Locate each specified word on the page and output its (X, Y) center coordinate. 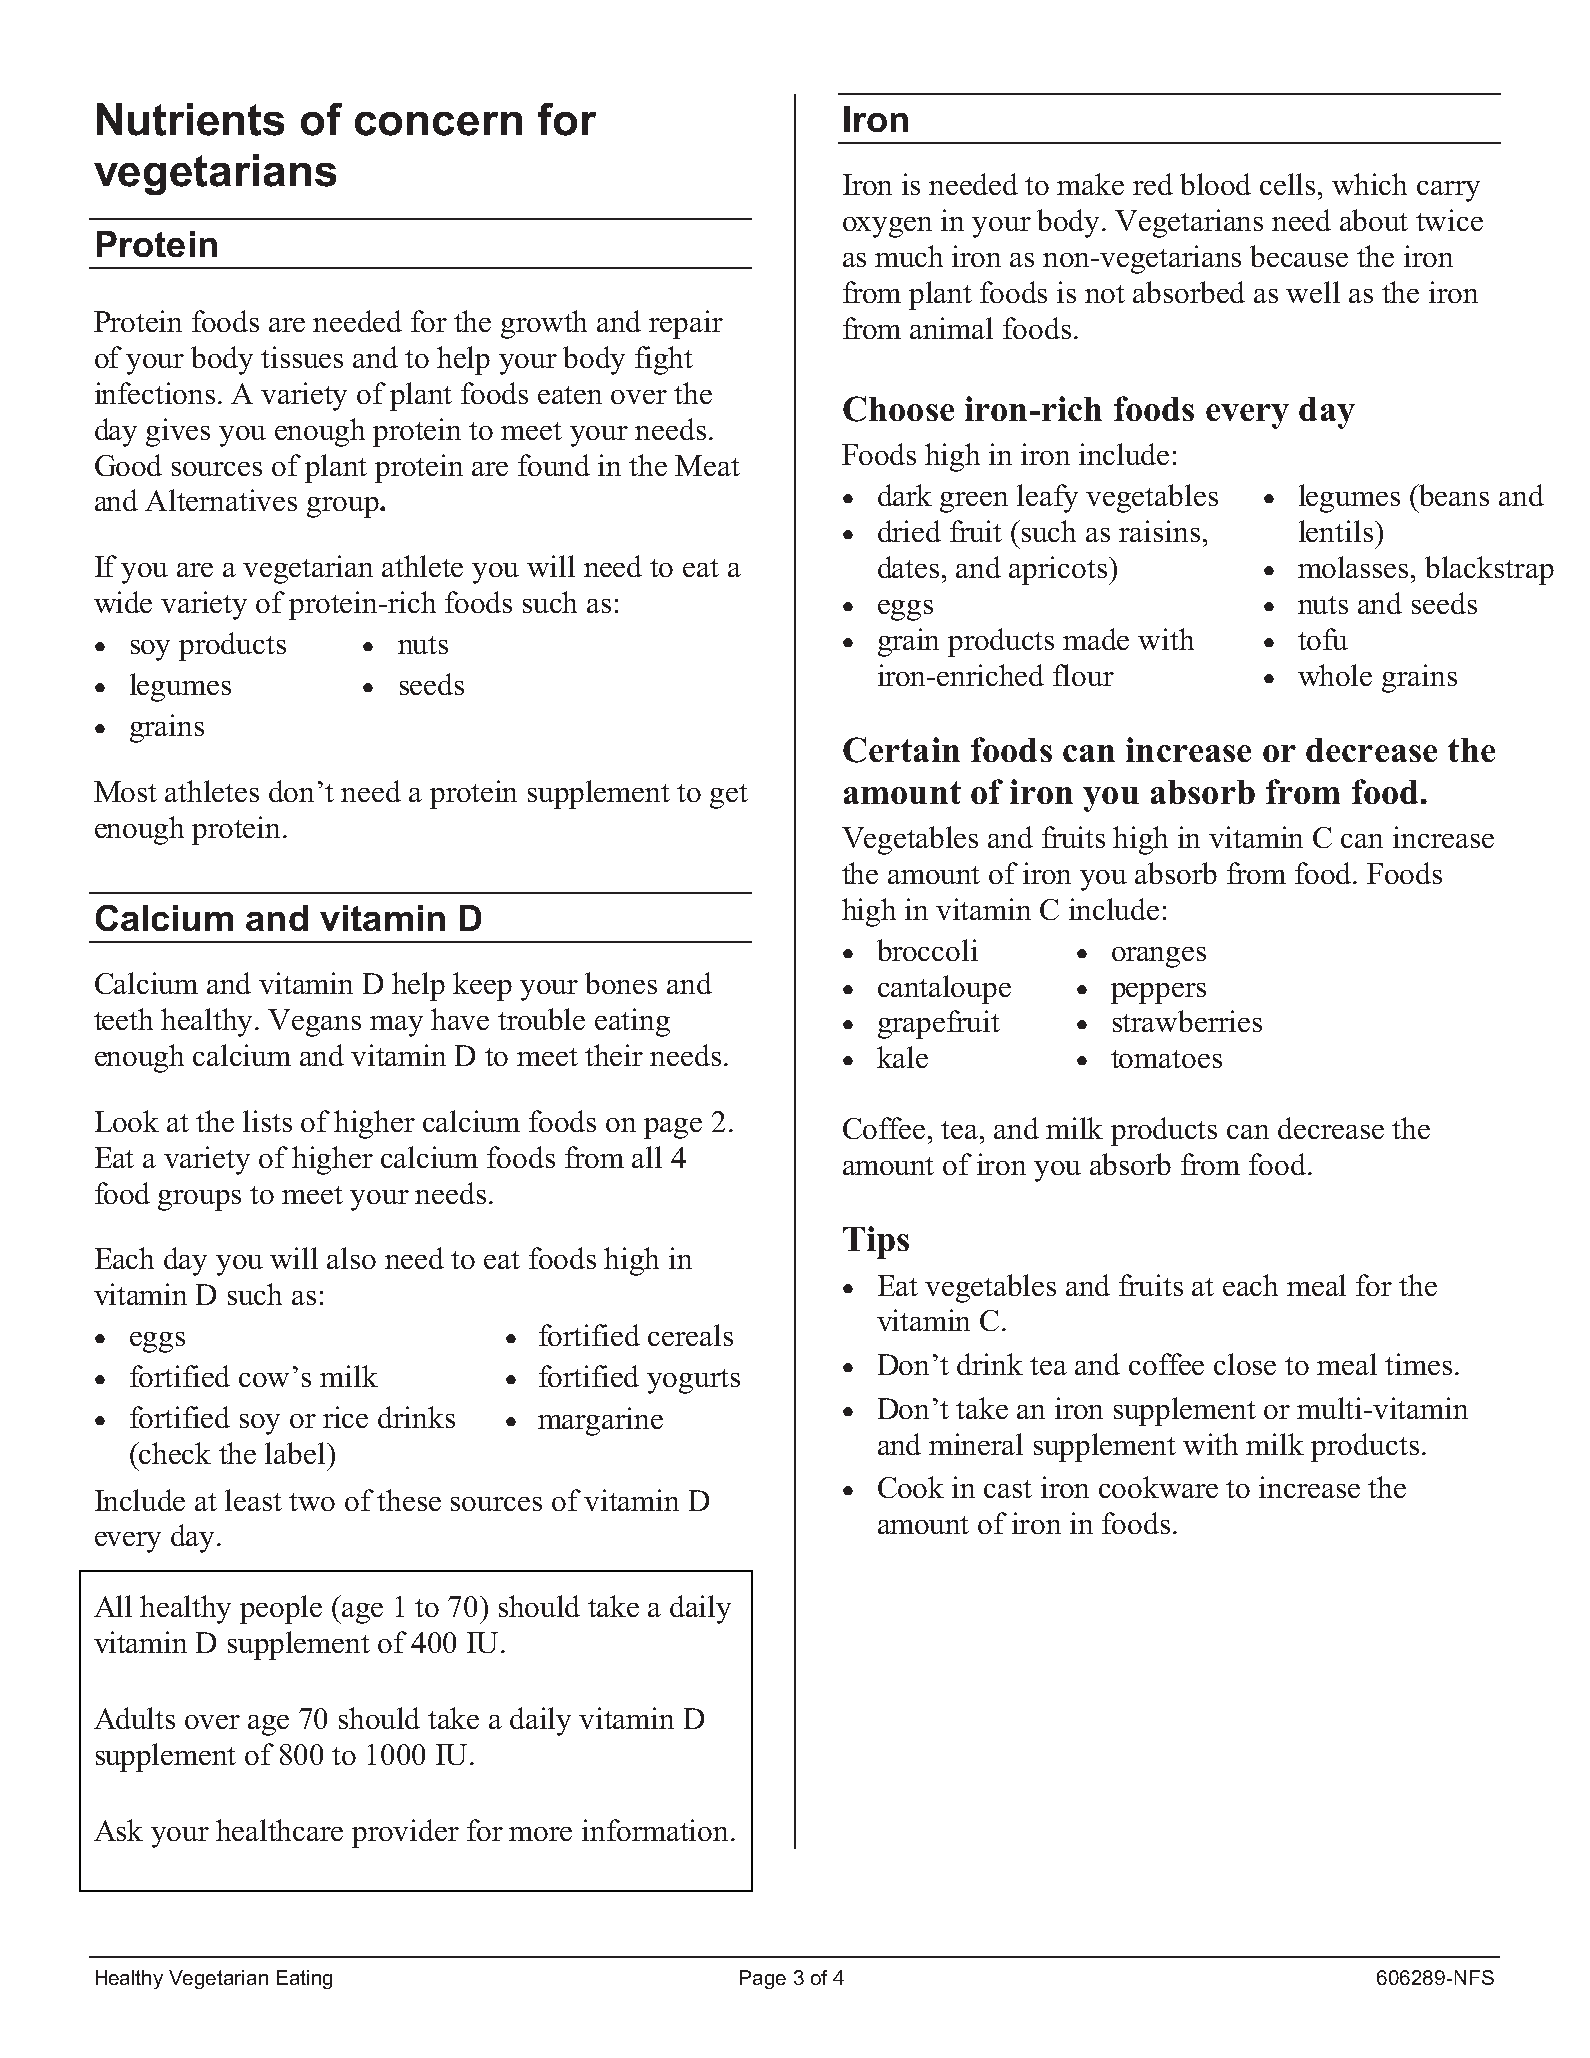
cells (1287, 184)
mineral (976, 1444)
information (657, 1830)
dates (908, 567)
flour (1083, 675)
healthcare (279, 1830)
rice (345, 1417)
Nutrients (190, 119)
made (1096, 639)
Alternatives (221, 500)
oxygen (887, 227)
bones (621, 983)
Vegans (314, 1023)
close (1245, 1364)
